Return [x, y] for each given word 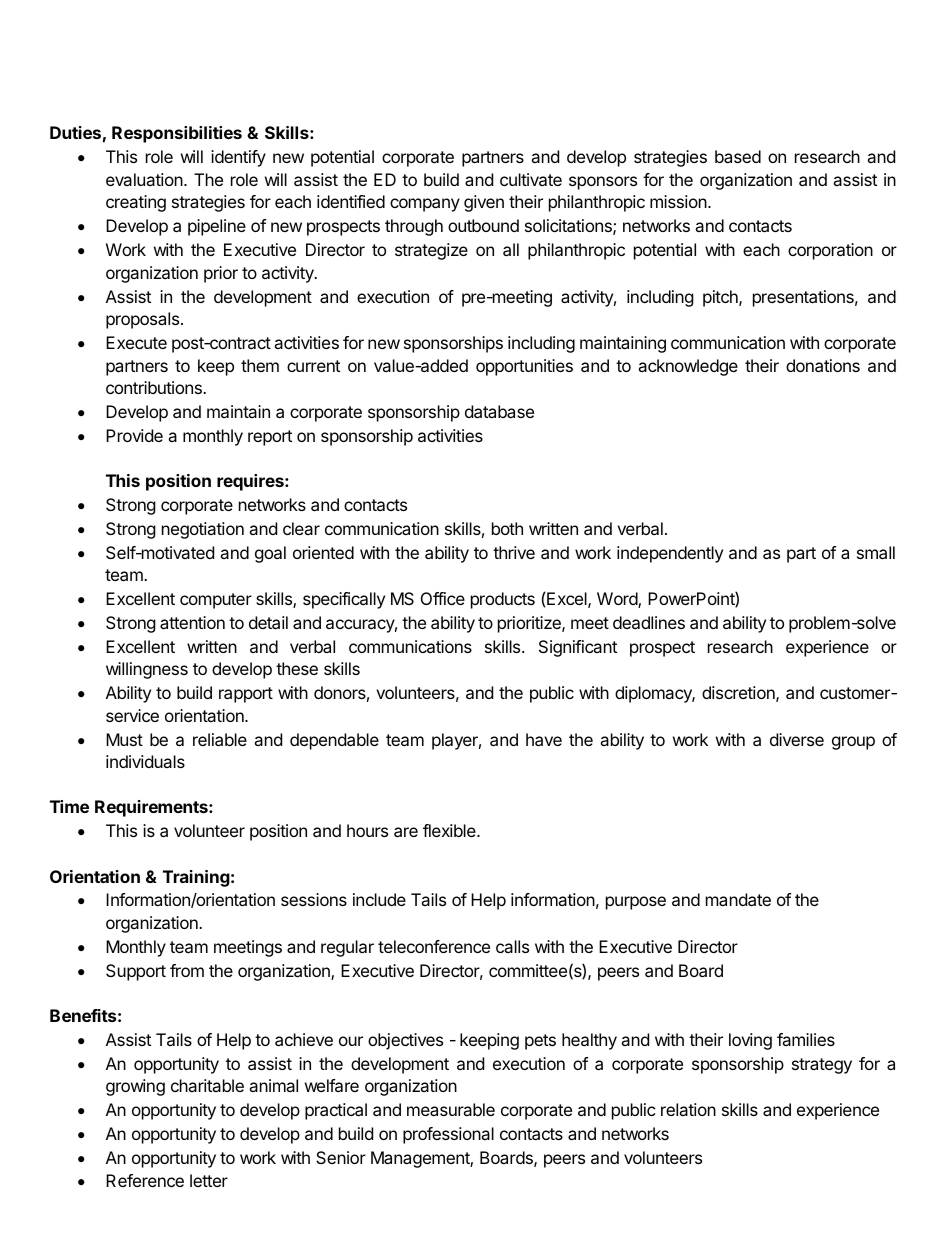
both [507, 528]
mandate [738, 899]
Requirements [152, 808]
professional [448, 1135]
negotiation [203, 530]
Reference [145, 1180]
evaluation [145, 179]
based [738, 156]
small [876, 552]
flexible [450, 830]
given [484, 203]
